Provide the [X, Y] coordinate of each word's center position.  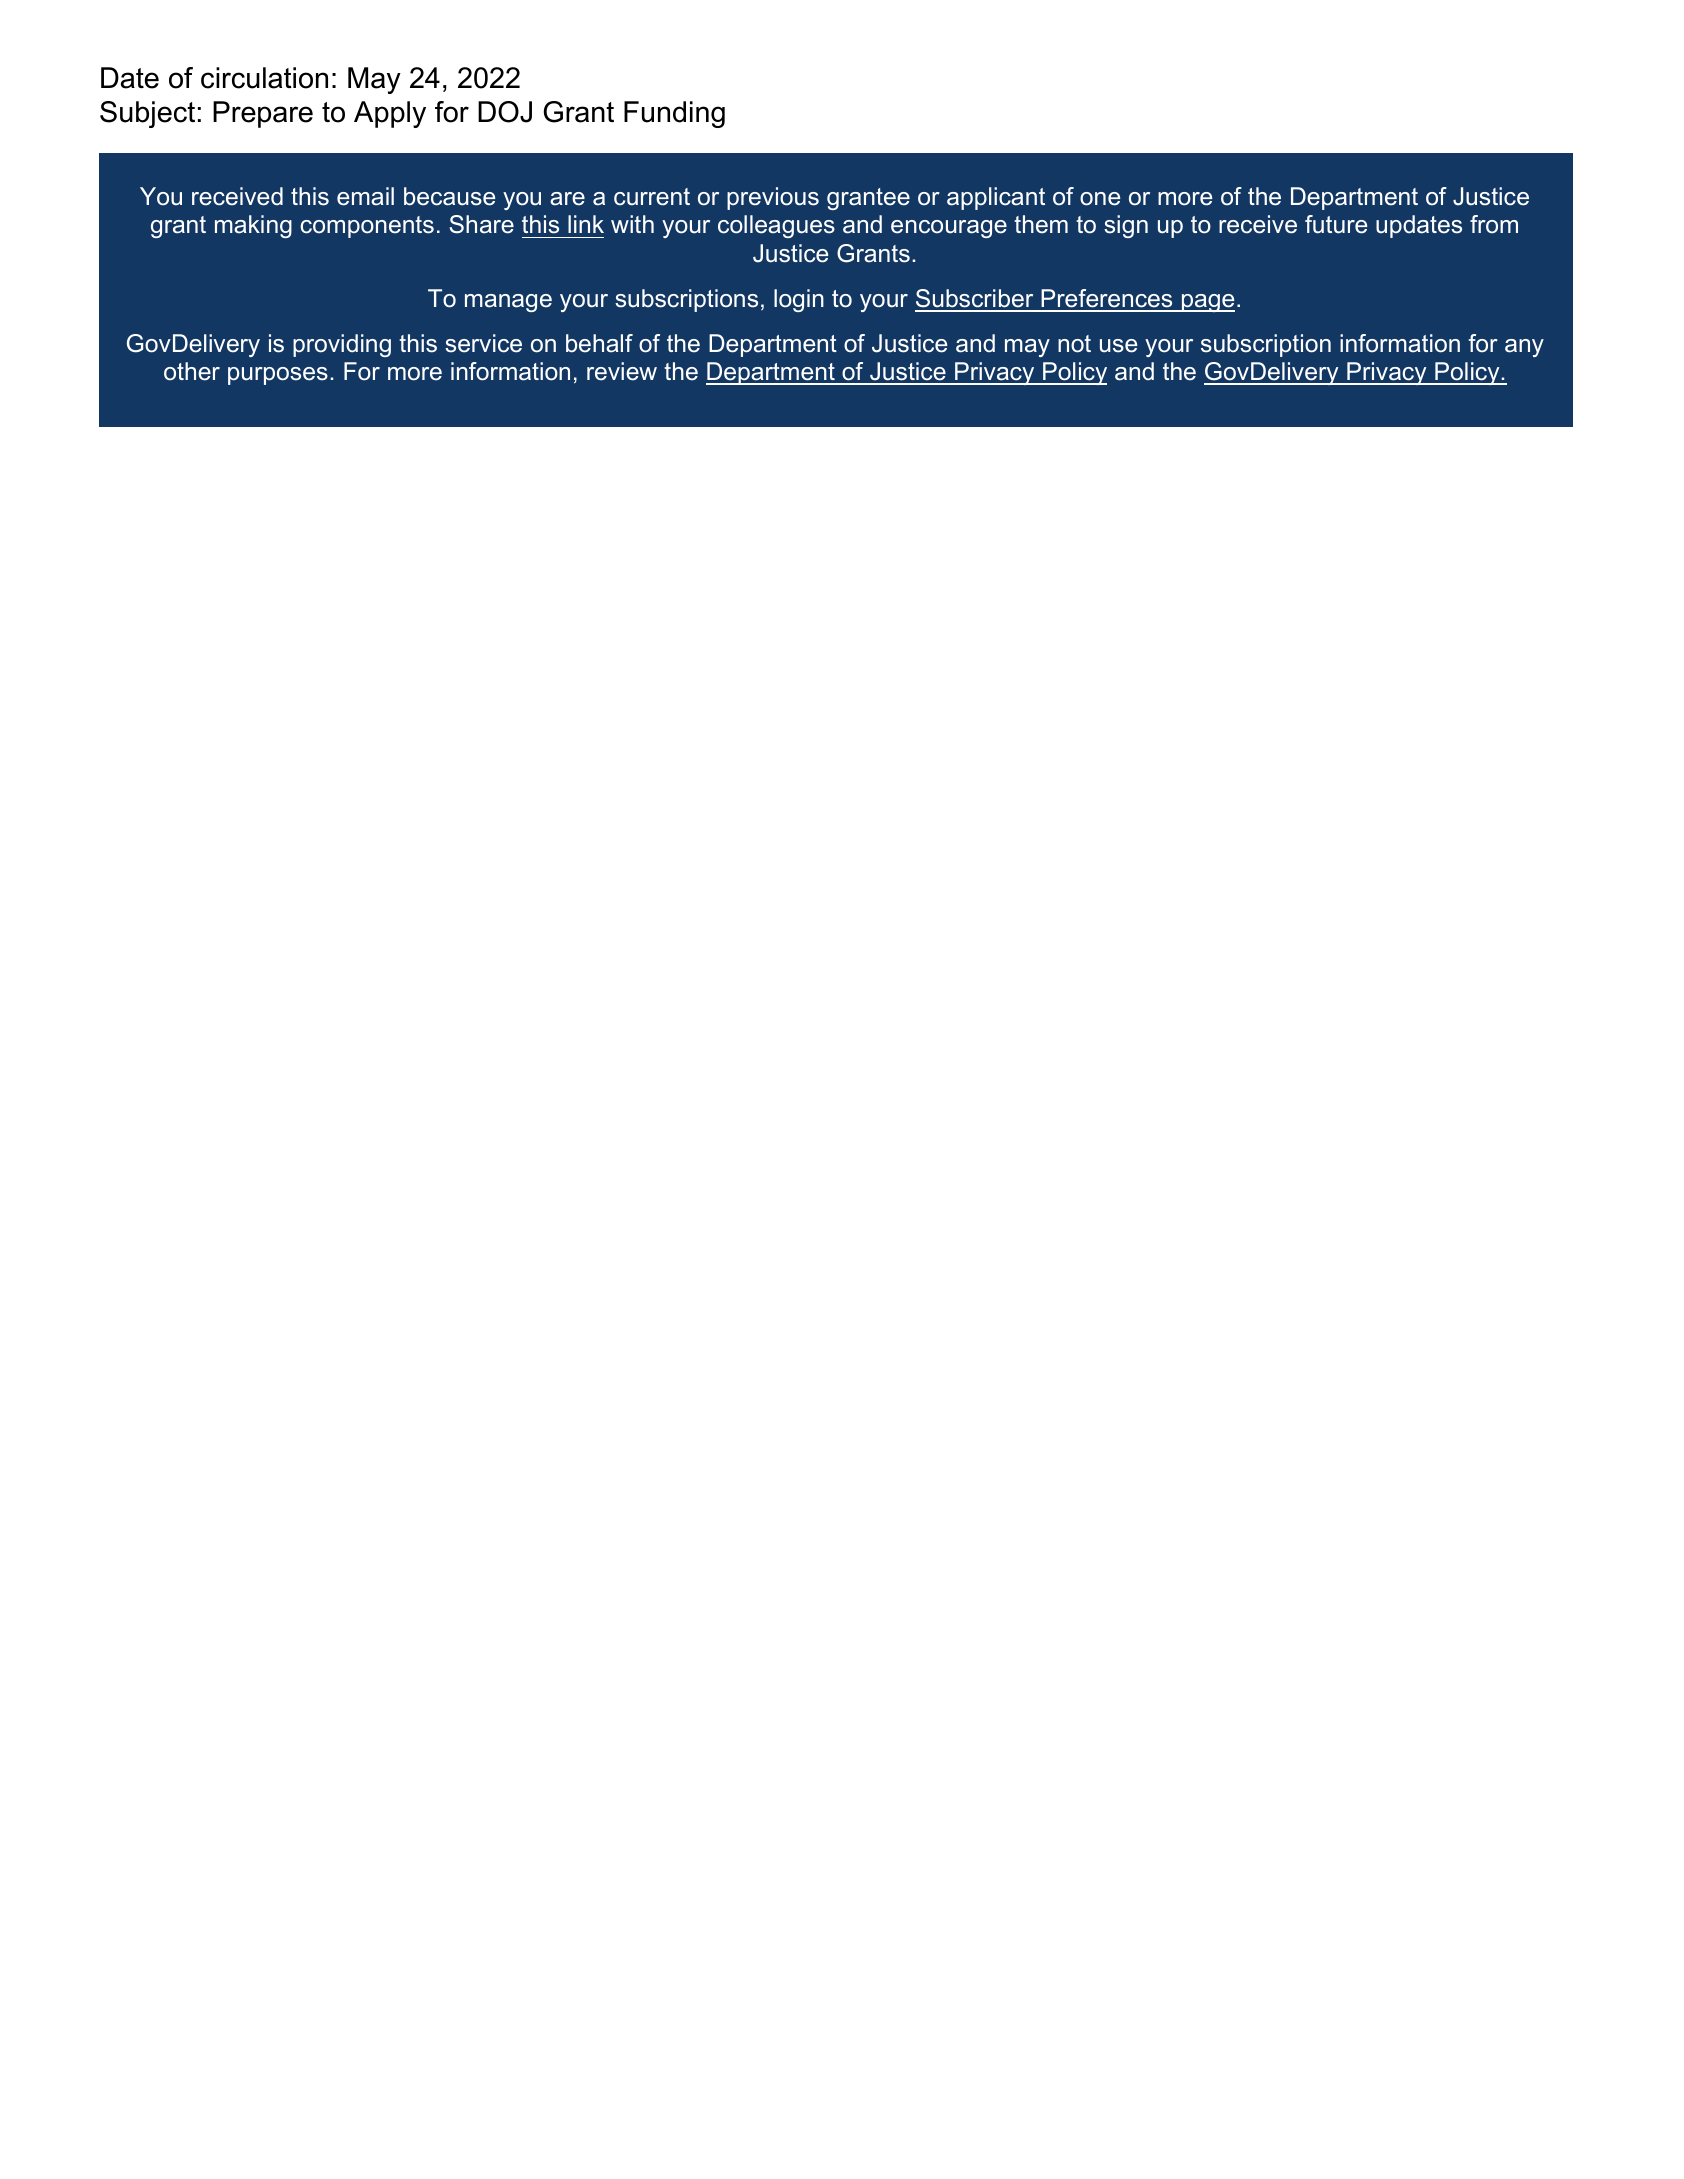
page [1207, 303]
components [367, 227]
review [622, 371]
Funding [674, 114]
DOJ [505, 112]
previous [773, 198]
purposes [278, 376]
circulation [264, 78]
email [365, 196]
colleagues [776, 226]
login [799, 300]
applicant [996, 198]
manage [508, 303]
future [1336, 224]
